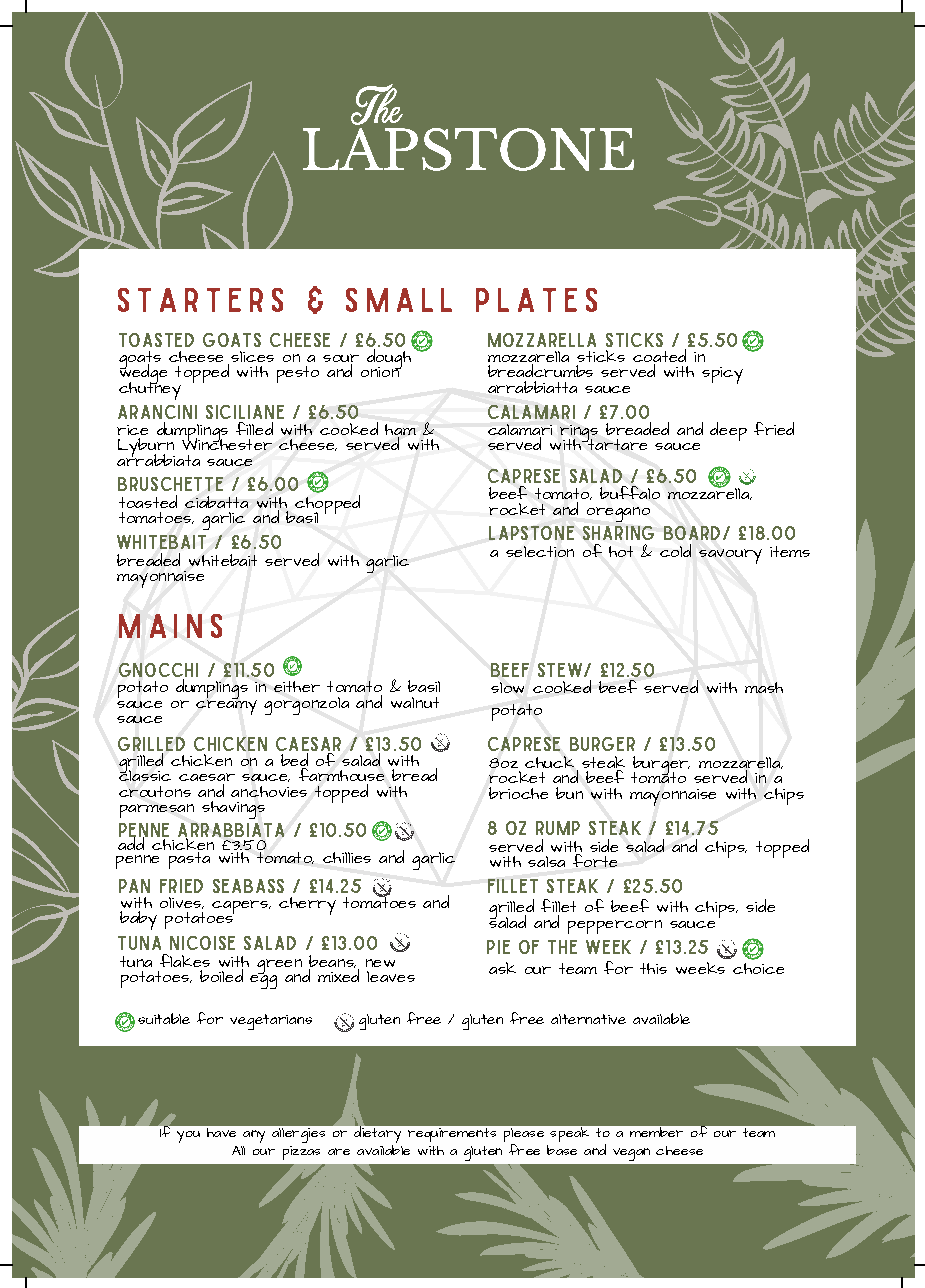 The image size is (925, 1288). What do you see at coordinates (722, 375) in the screenshot?
I see `spicy` at bounding box center [722, 375].
